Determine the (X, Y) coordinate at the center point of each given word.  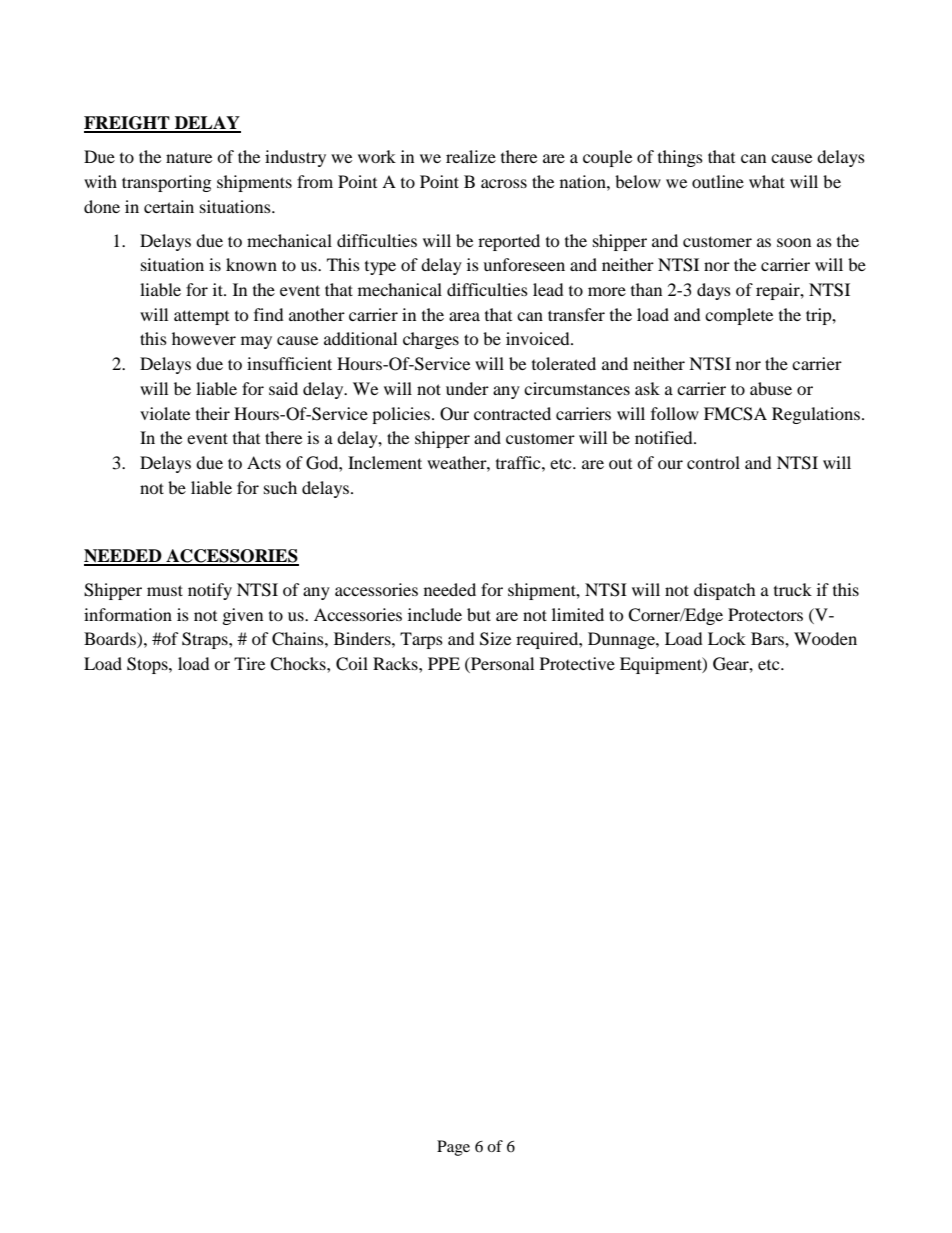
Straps (206, 640)
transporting (166, 183)
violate (165, 413)
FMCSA (735, 414)
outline (718, 181)
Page (453, 1148)
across (504, 183)
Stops (148, 665)
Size (495, 639)
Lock (727, 638)
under (467, 388)
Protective (577, 663)
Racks (396, 663)
